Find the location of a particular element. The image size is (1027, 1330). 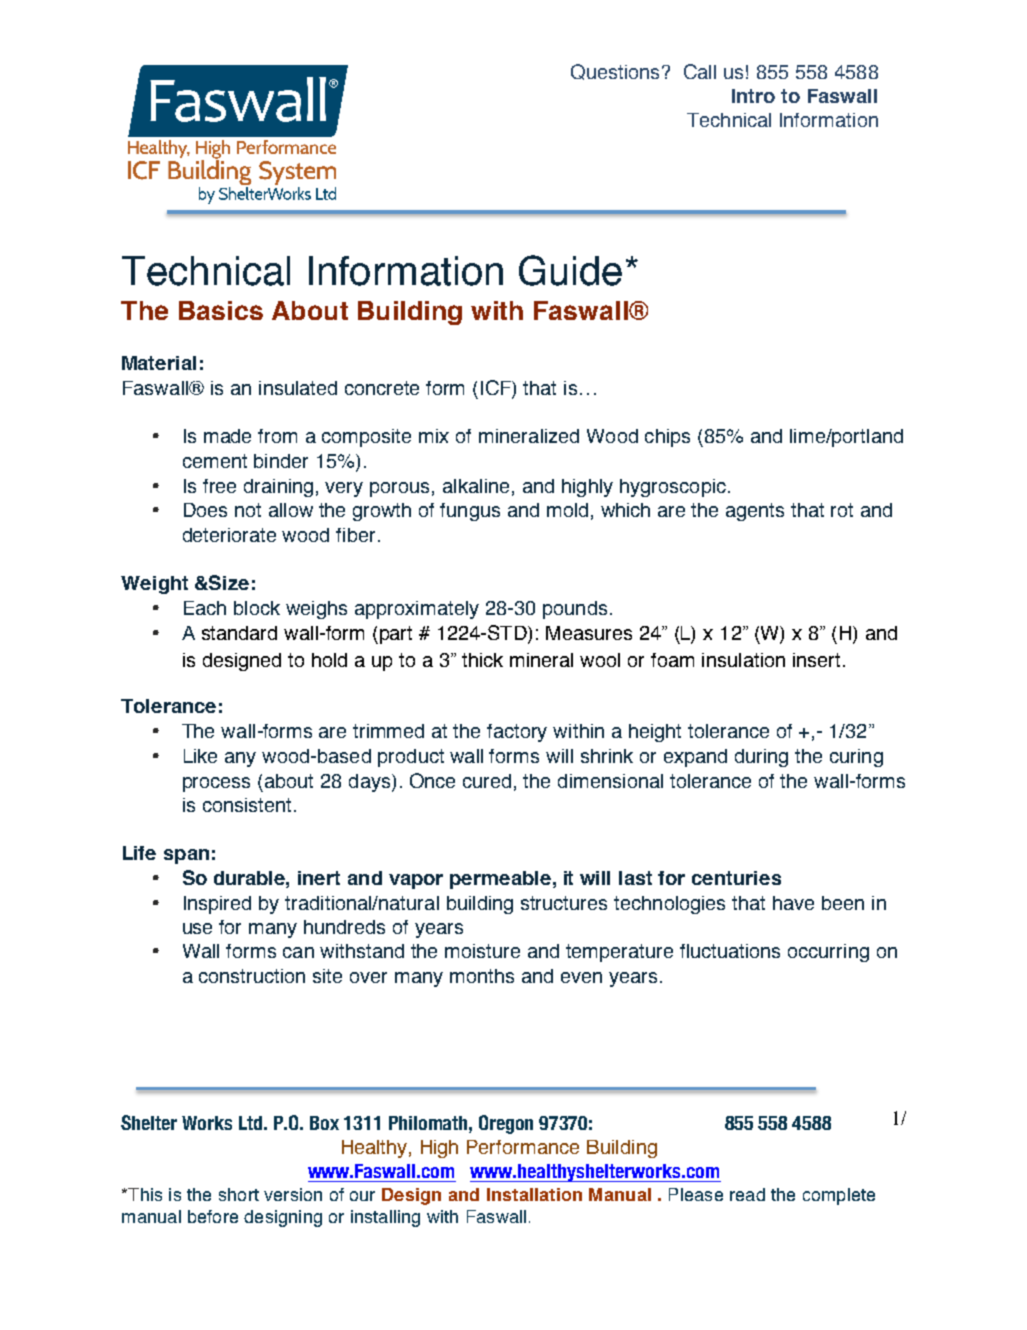

chips is located at coordinates (667, 438).
